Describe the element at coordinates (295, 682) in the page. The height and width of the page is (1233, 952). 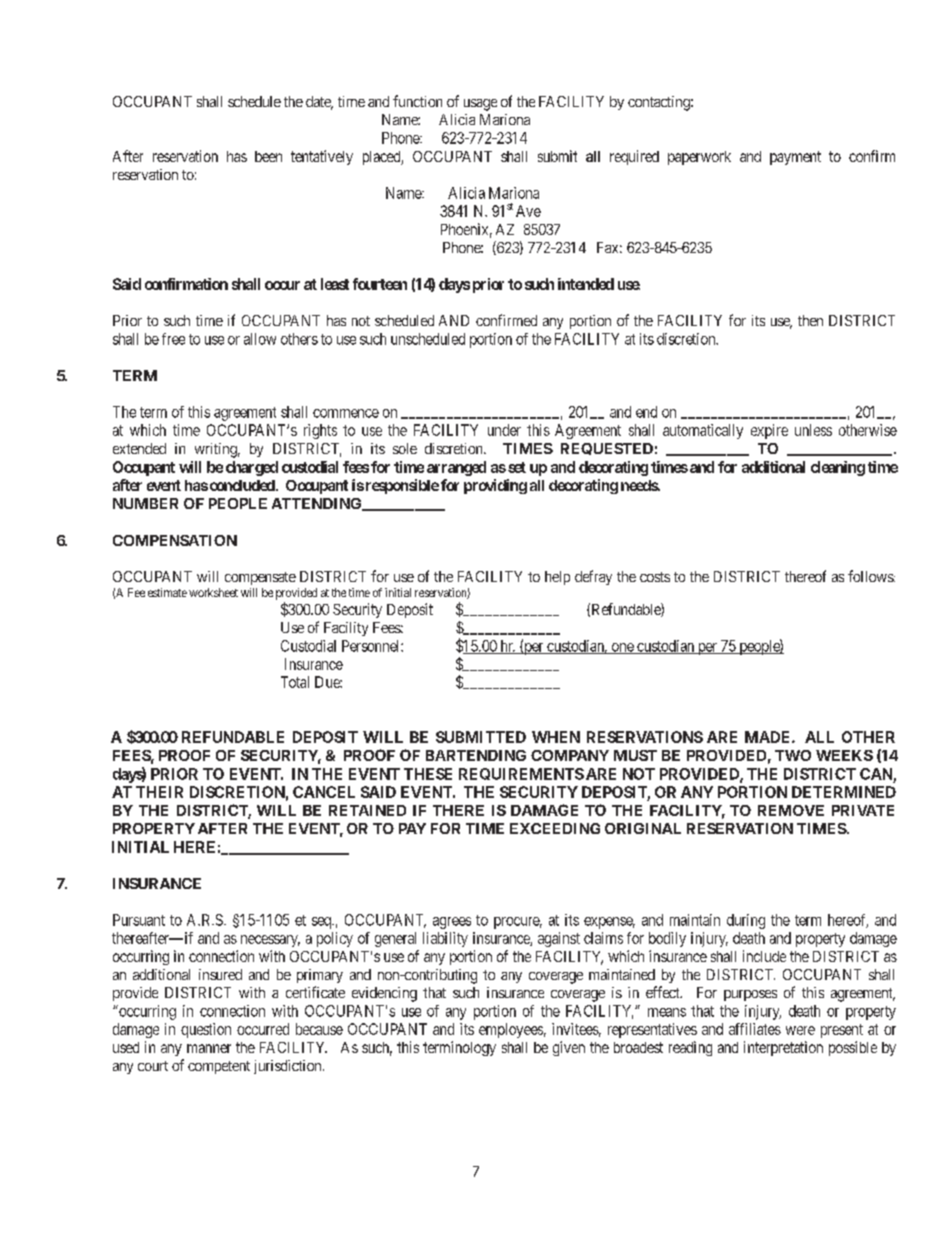
I see `Total` at that location.
